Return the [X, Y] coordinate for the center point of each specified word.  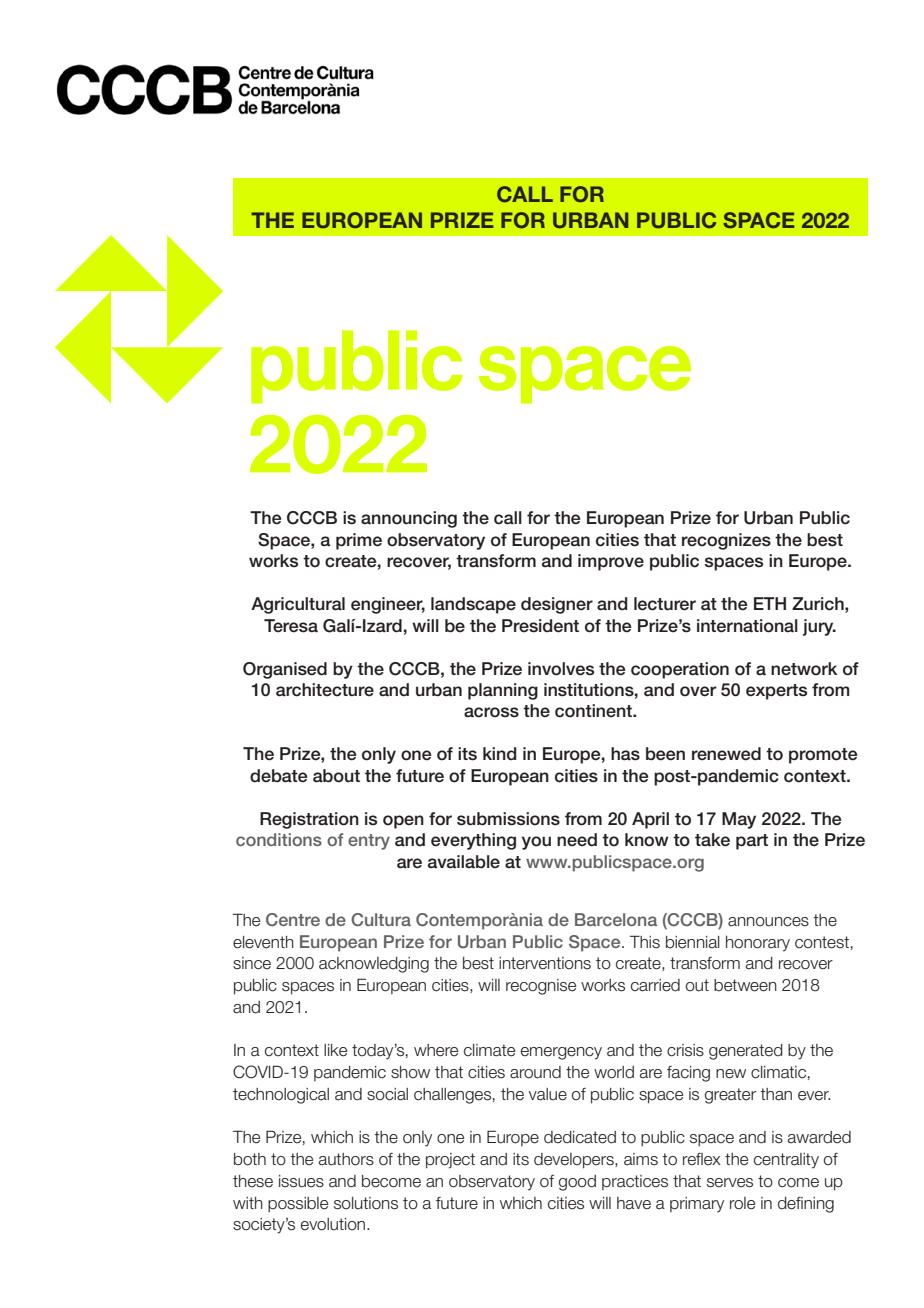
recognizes [726, 541]
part [752, 842]
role [742, 1203]
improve [611, 562]
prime [359, 541]
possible [298, 1204]
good [577, 1183]
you [536, 843]
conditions [279, 839]
